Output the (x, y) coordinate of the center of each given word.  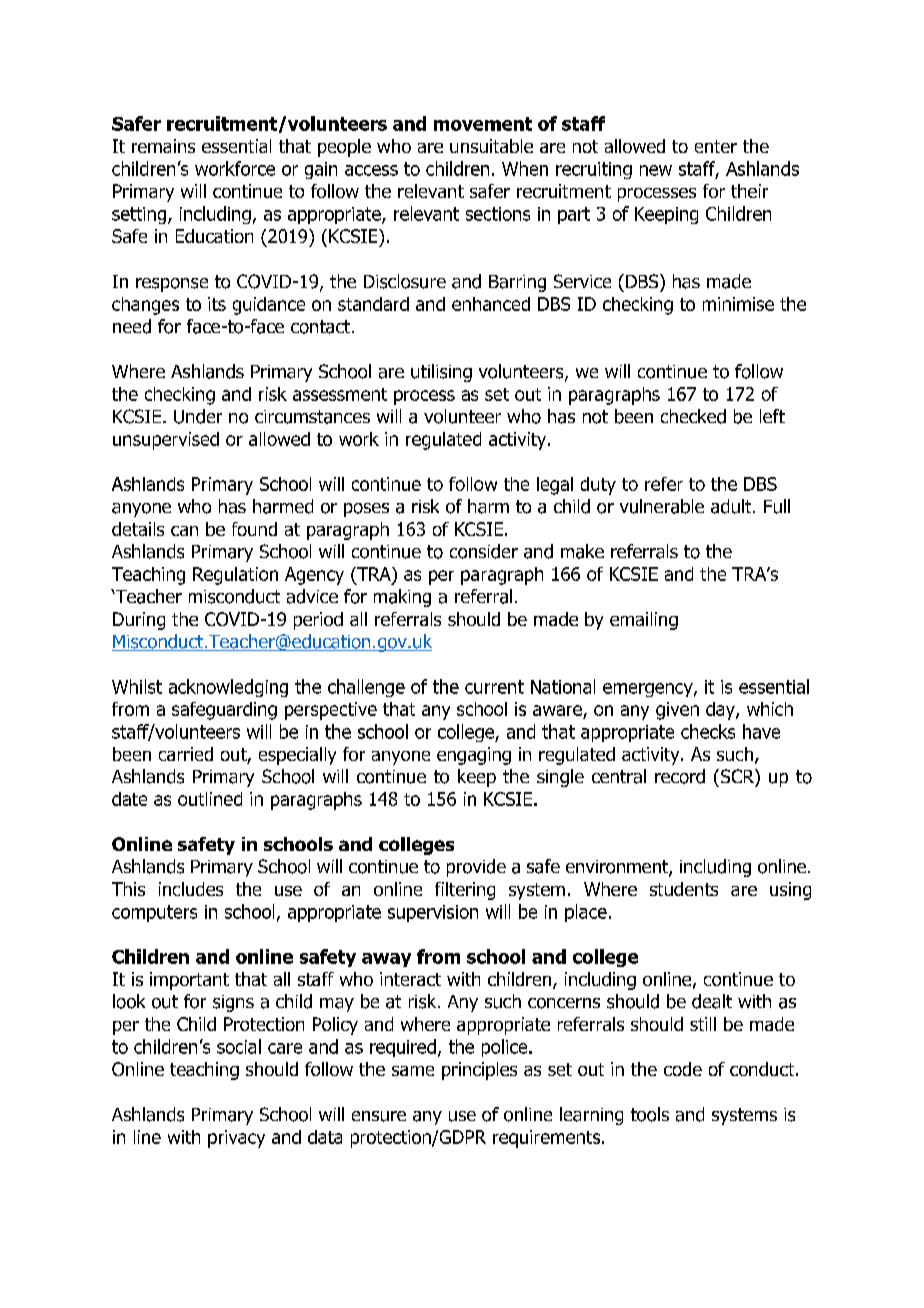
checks (708, 731)
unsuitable (491, 146)
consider (484, 551)
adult (732, 506)
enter (716, 146)
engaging (474, 756)
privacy (236, 1139)
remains (163, 146)
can (184, 531)
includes (191, 889)
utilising (441, 373)
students (684, 889)
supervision (433, 913)
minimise (738, 304)
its (217, 304)
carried (186, 754)
